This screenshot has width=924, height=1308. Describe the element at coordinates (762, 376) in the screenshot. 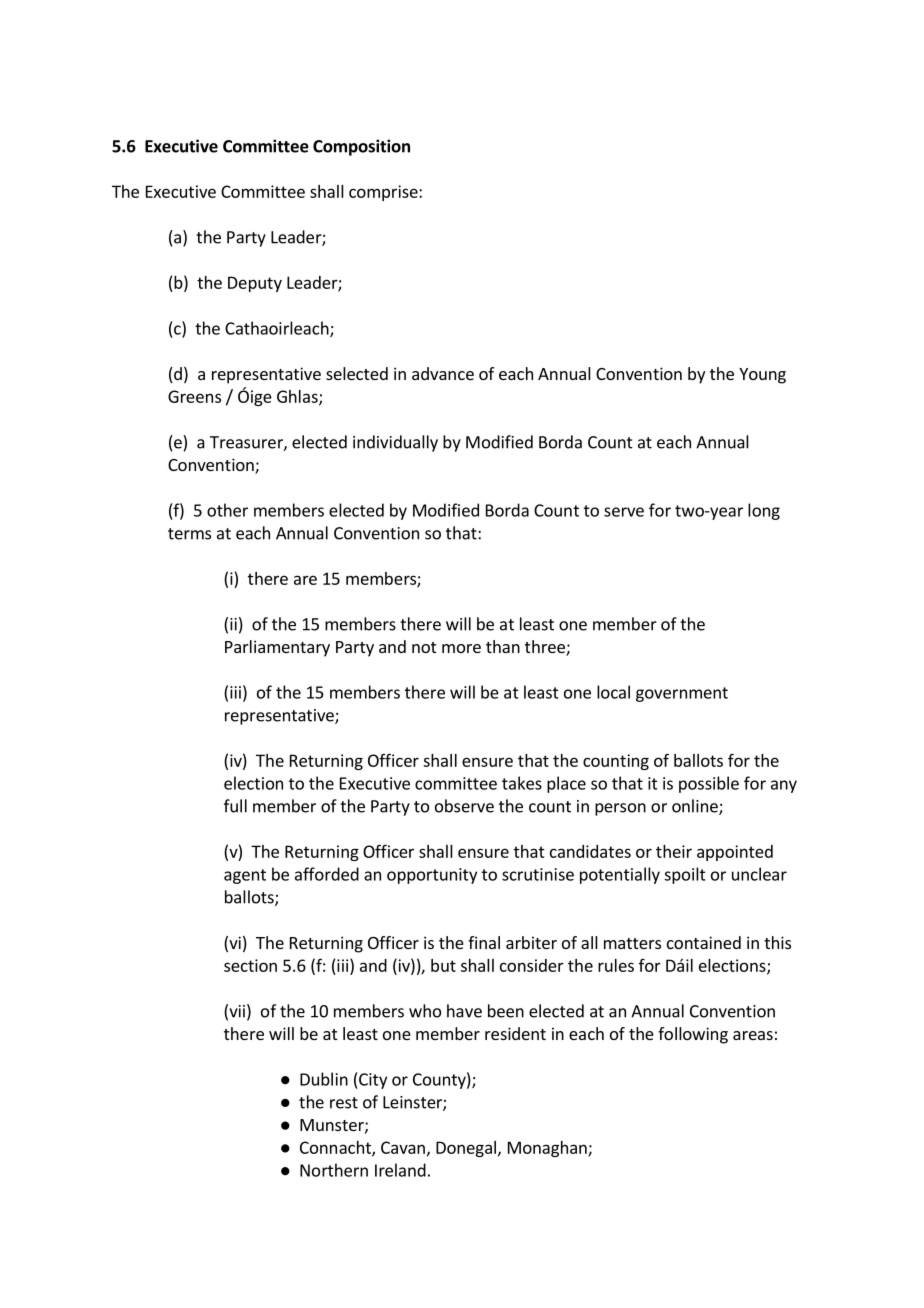

I see `Young` at that location.
